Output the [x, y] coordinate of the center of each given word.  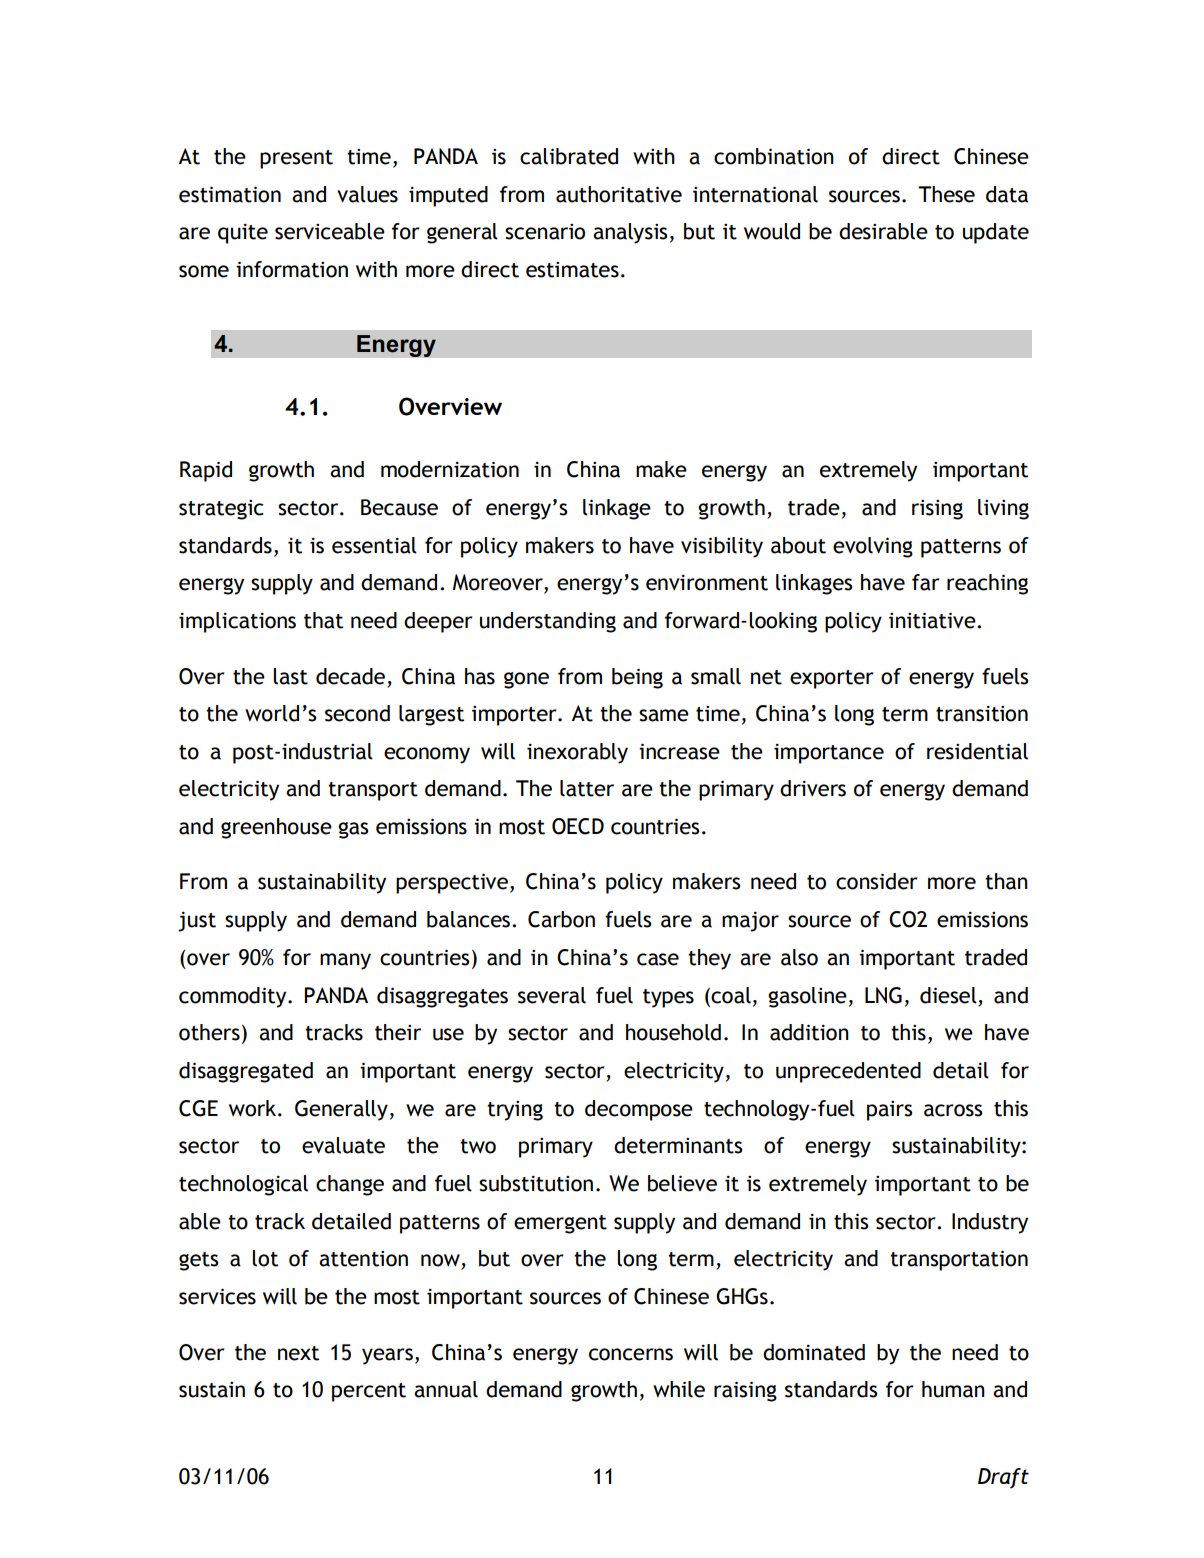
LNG [883, 995]
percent [369, 1392]
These [946, 194]
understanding [548, 622]
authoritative [619, 194]
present [296, 159]
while [679, 1389]
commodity [234, 997]
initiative [933, 620]
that [323, 620]
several [552, 995]
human [953, 1389]
